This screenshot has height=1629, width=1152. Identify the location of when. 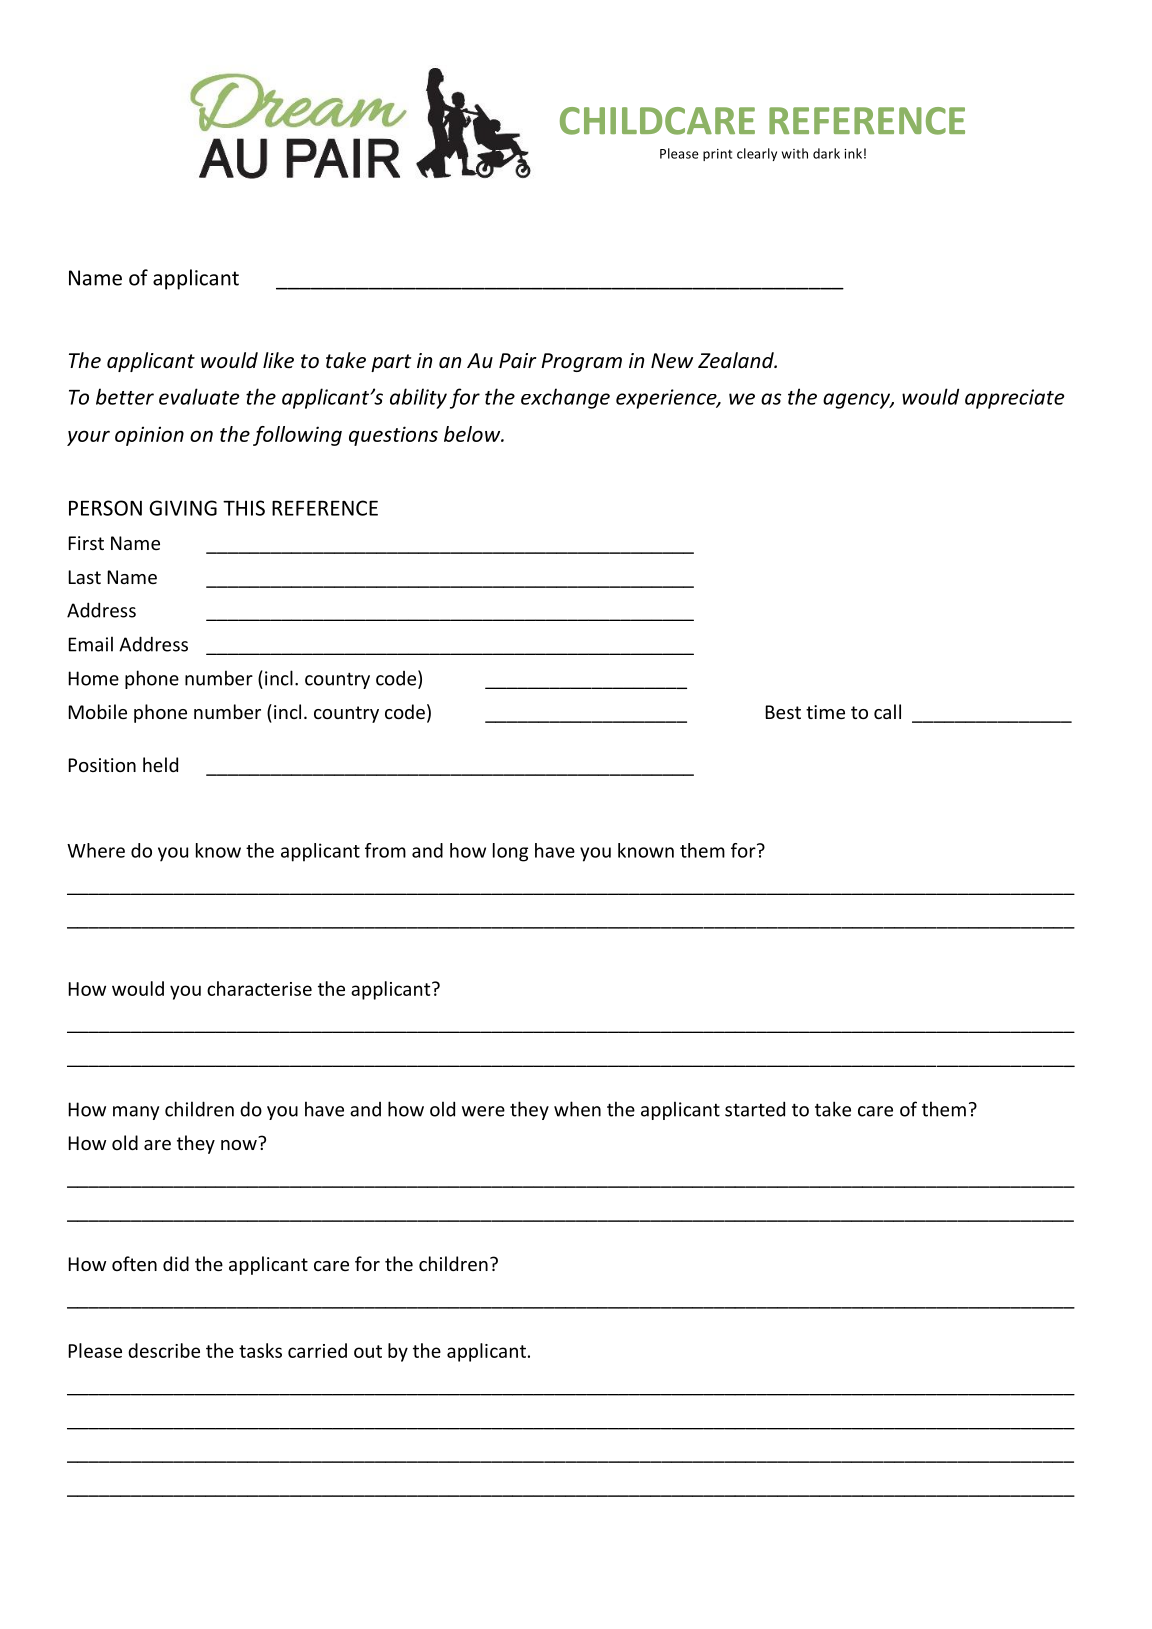
(577, 1109).
